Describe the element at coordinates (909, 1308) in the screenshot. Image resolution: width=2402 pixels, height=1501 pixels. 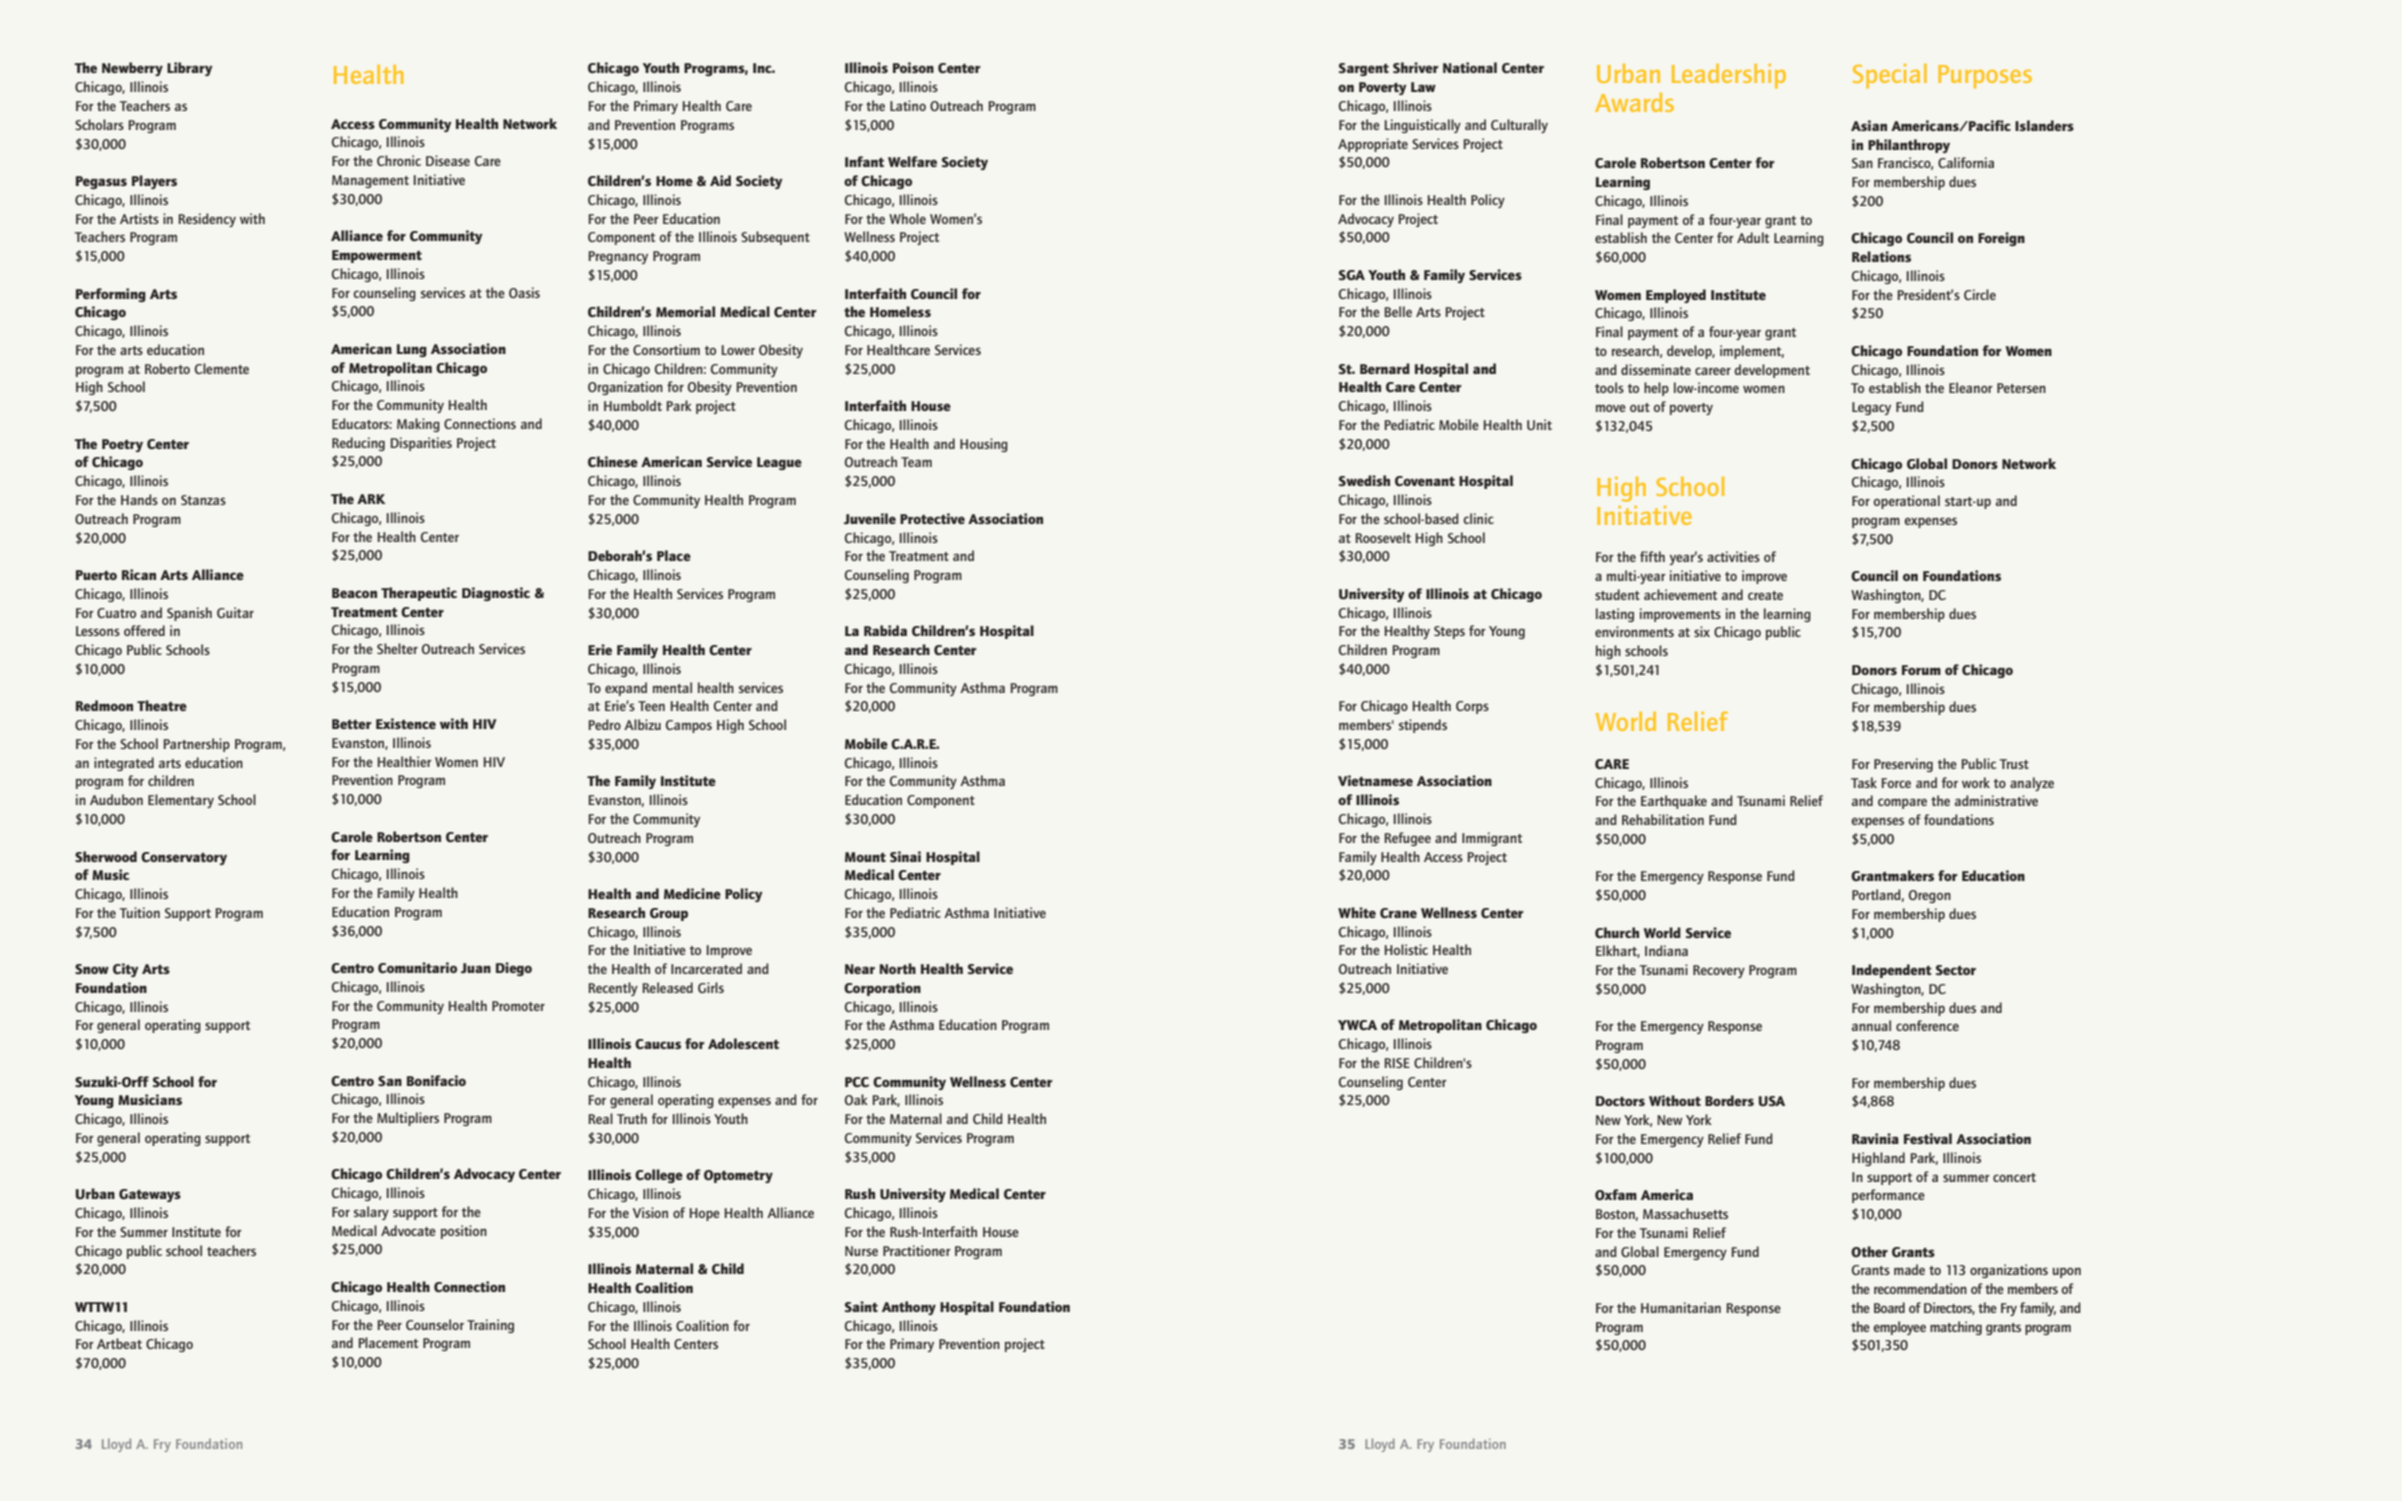
I see `Anthony` at that location.
